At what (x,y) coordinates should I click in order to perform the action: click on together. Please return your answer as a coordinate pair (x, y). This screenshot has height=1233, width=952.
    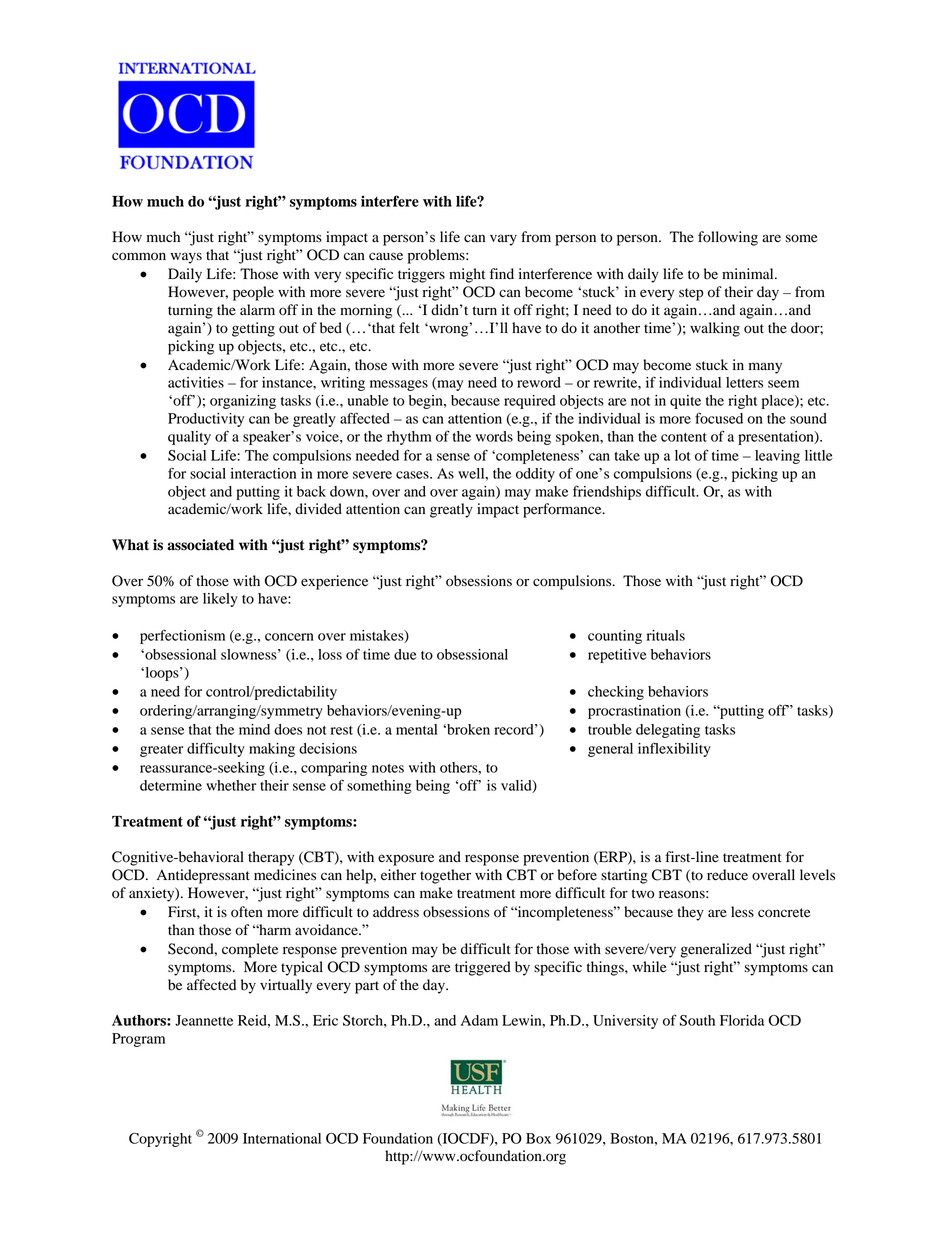
    Looking at the image, I should click on (445, 876).
